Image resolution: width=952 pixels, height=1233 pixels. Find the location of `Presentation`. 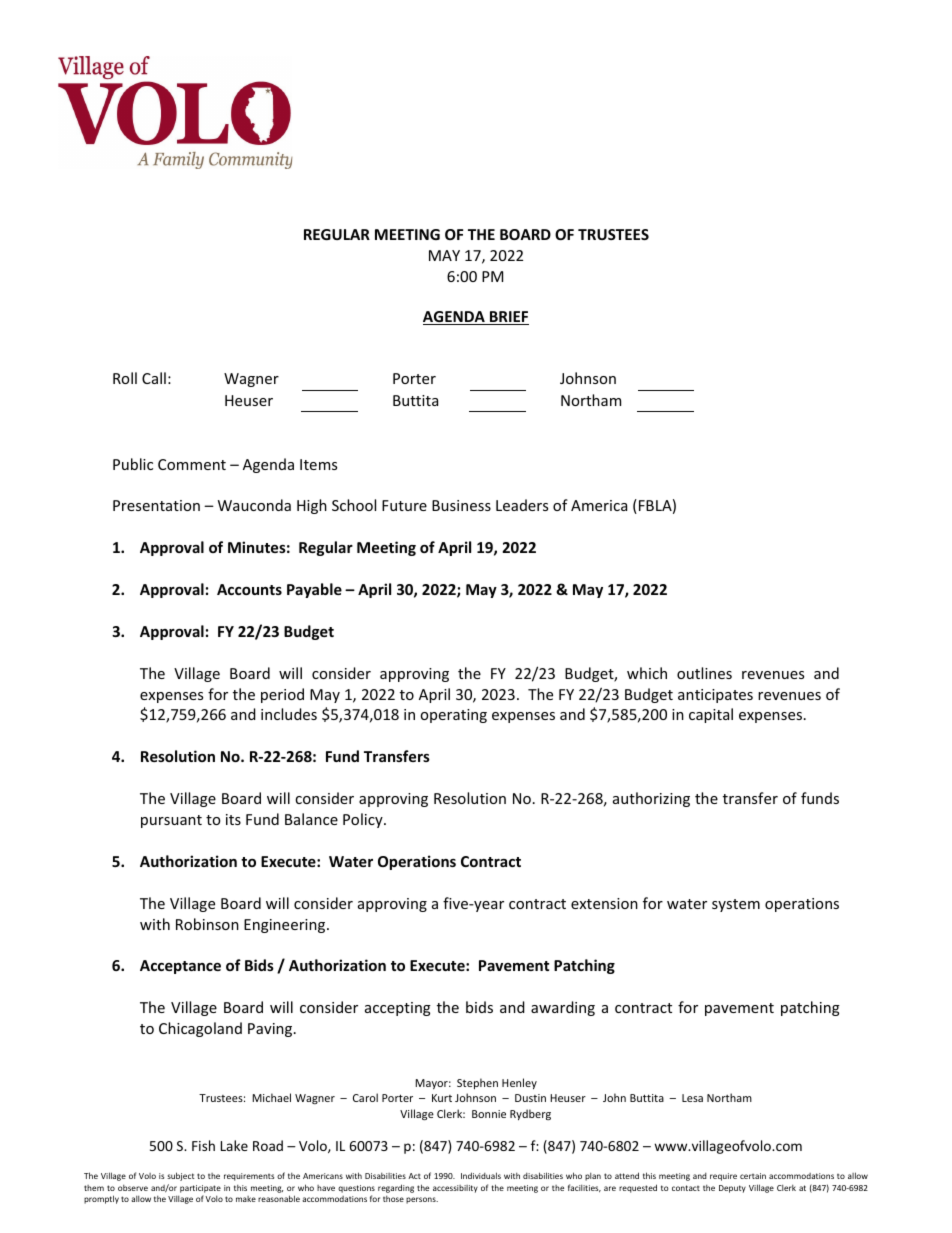

Presentation is located at coordinates (156, 505).
